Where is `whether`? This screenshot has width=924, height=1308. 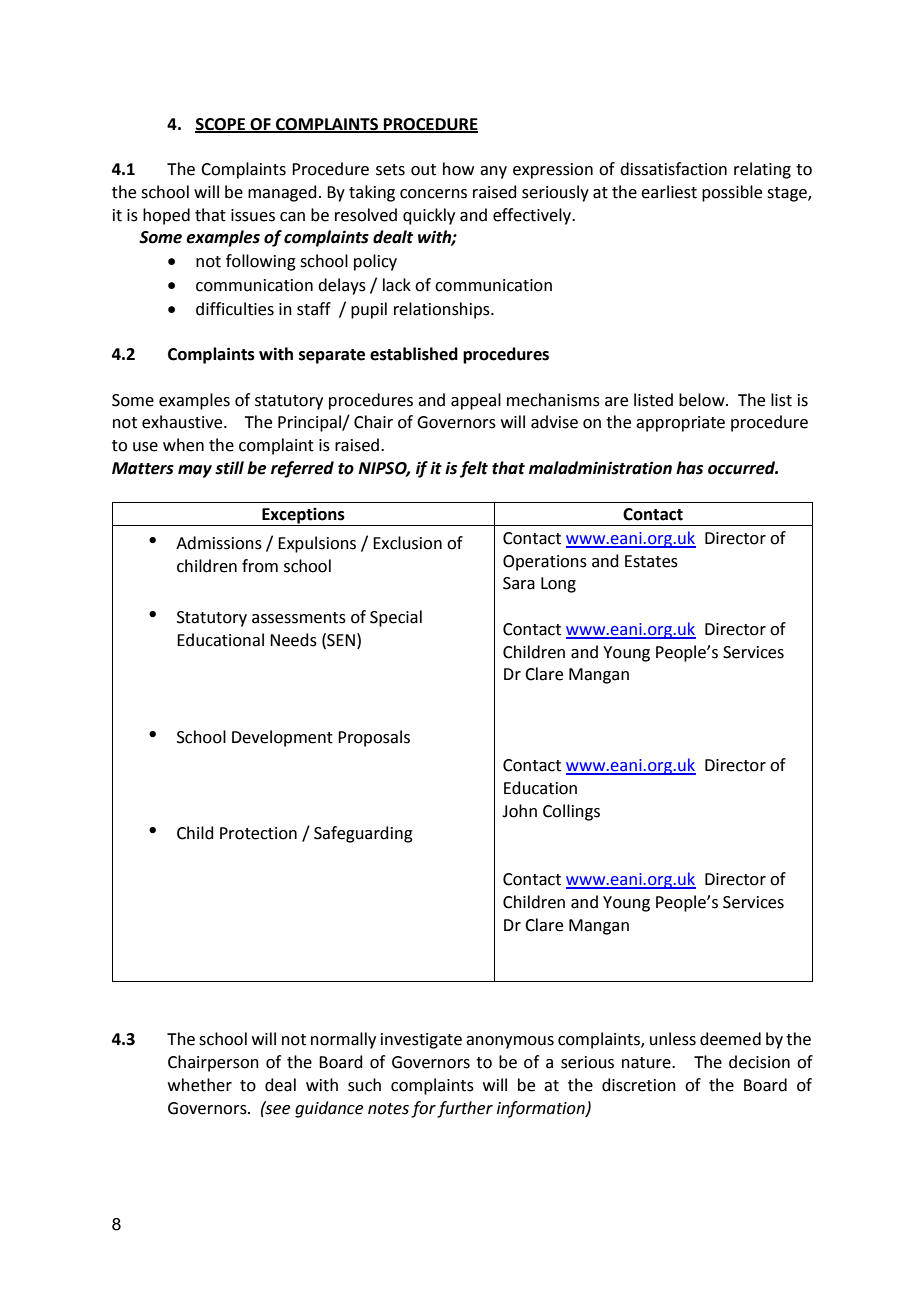 whether is located at coordinates (200, 1085).
